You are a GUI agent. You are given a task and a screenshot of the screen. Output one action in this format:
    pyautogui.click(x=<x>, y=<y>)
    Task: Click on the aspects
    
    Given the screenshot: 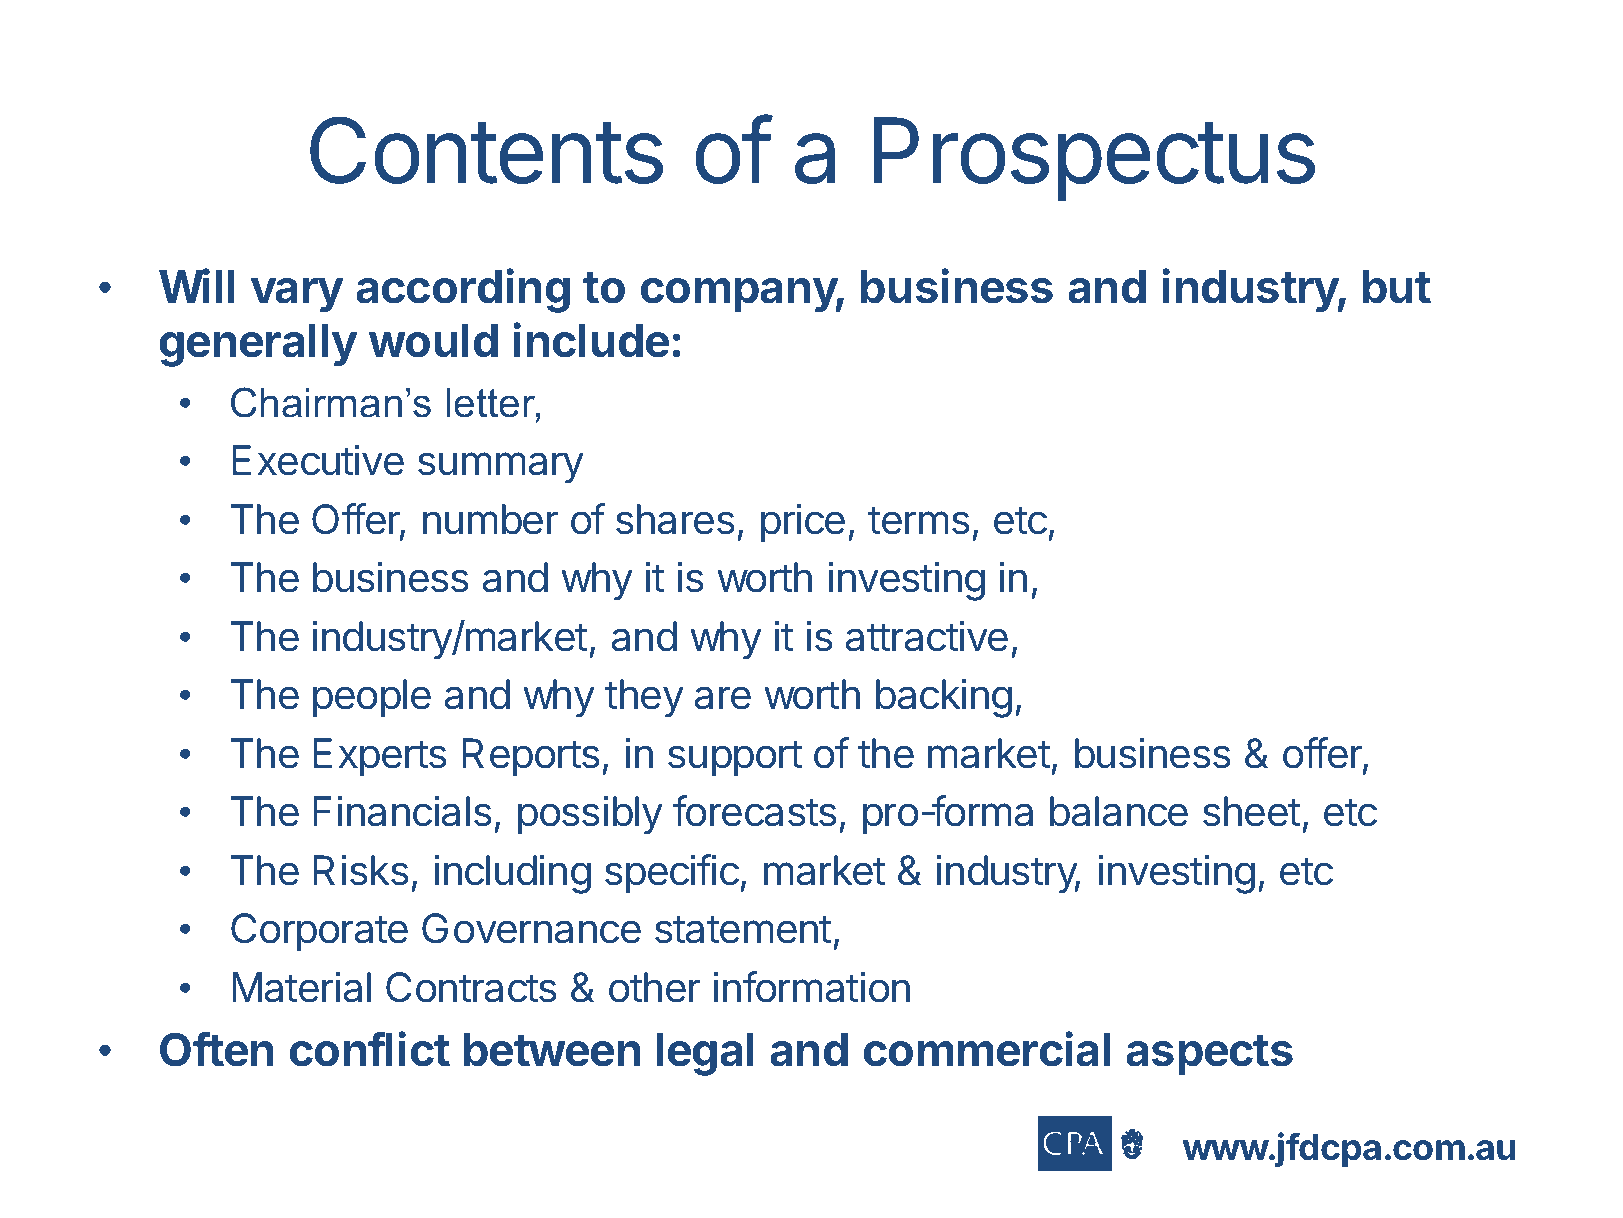 What is the action you would take?
    pyautogui.click(x=1209, y=1055)
